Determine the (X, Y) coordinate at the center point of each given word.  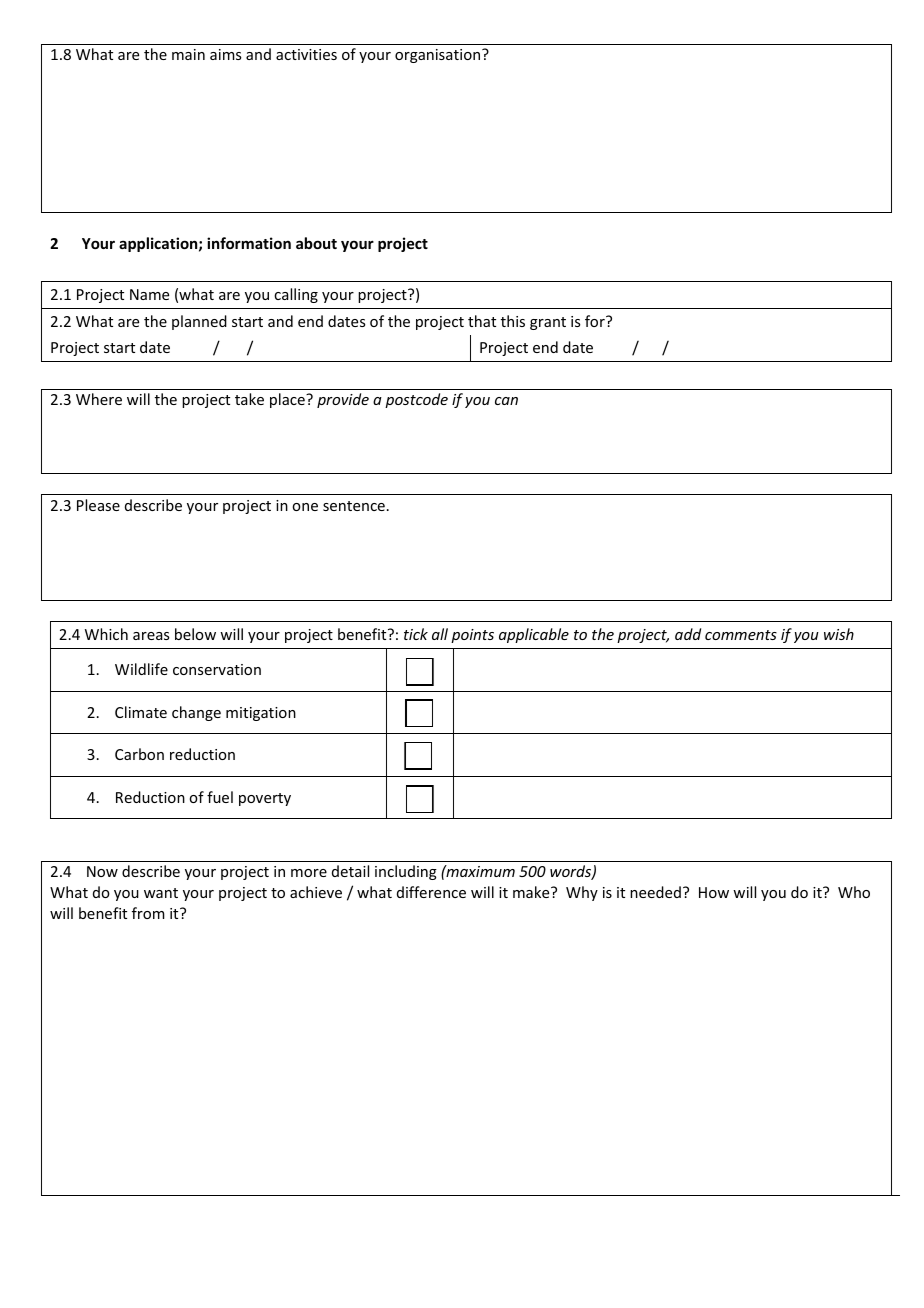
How (714, 892)
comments (741, 635)
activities (306, 54)
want (161, 893)
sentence (354, 506)
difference (431, 892)
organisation (439, 56)
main (188, 54)
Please (98, 505)
